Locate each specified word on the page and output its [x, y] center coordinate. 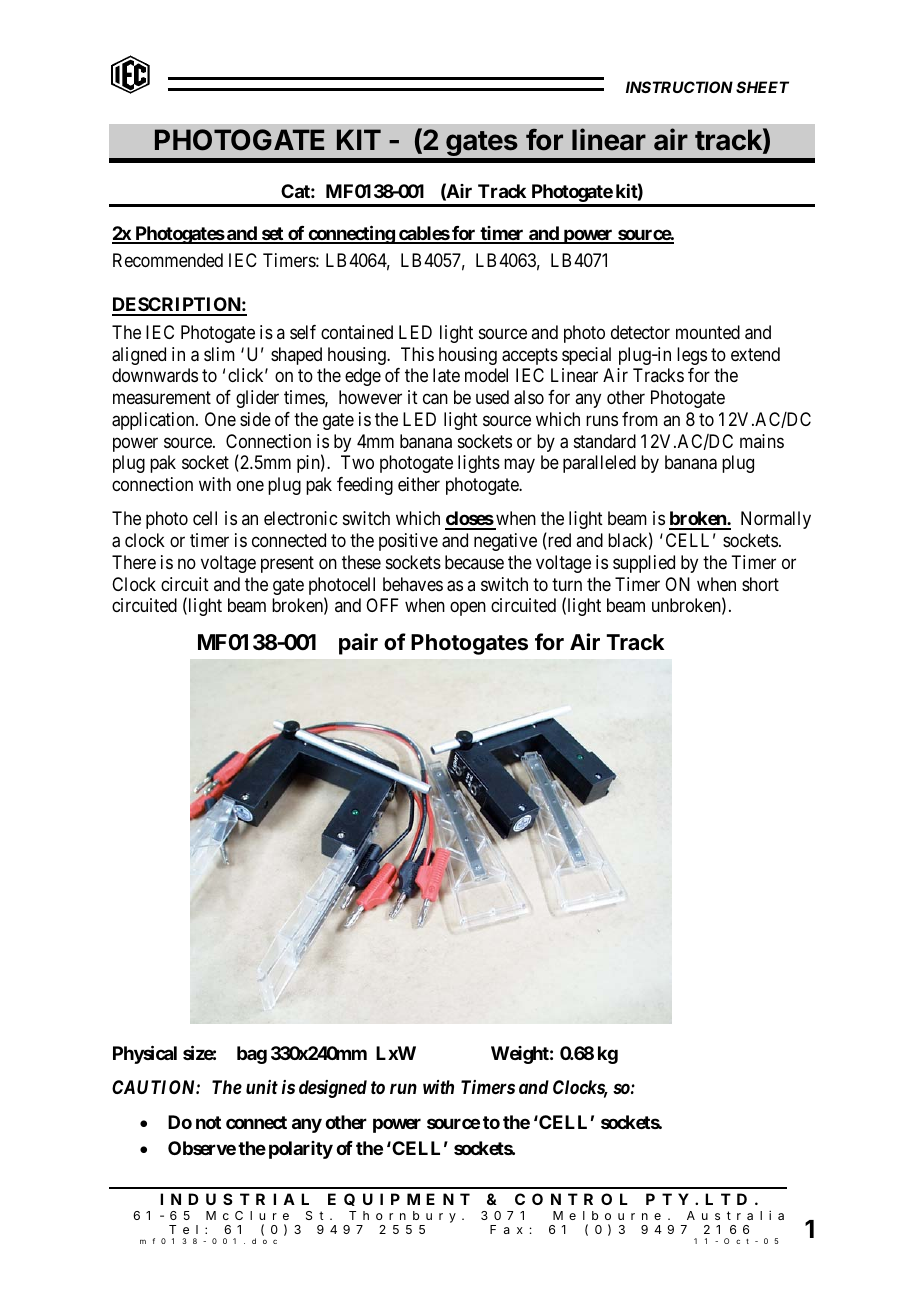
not [208, 1122]
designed [333, 1089]
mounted [708, 332]
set [272, 235]
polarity [301, 1150]
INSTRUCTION [679, 87]
